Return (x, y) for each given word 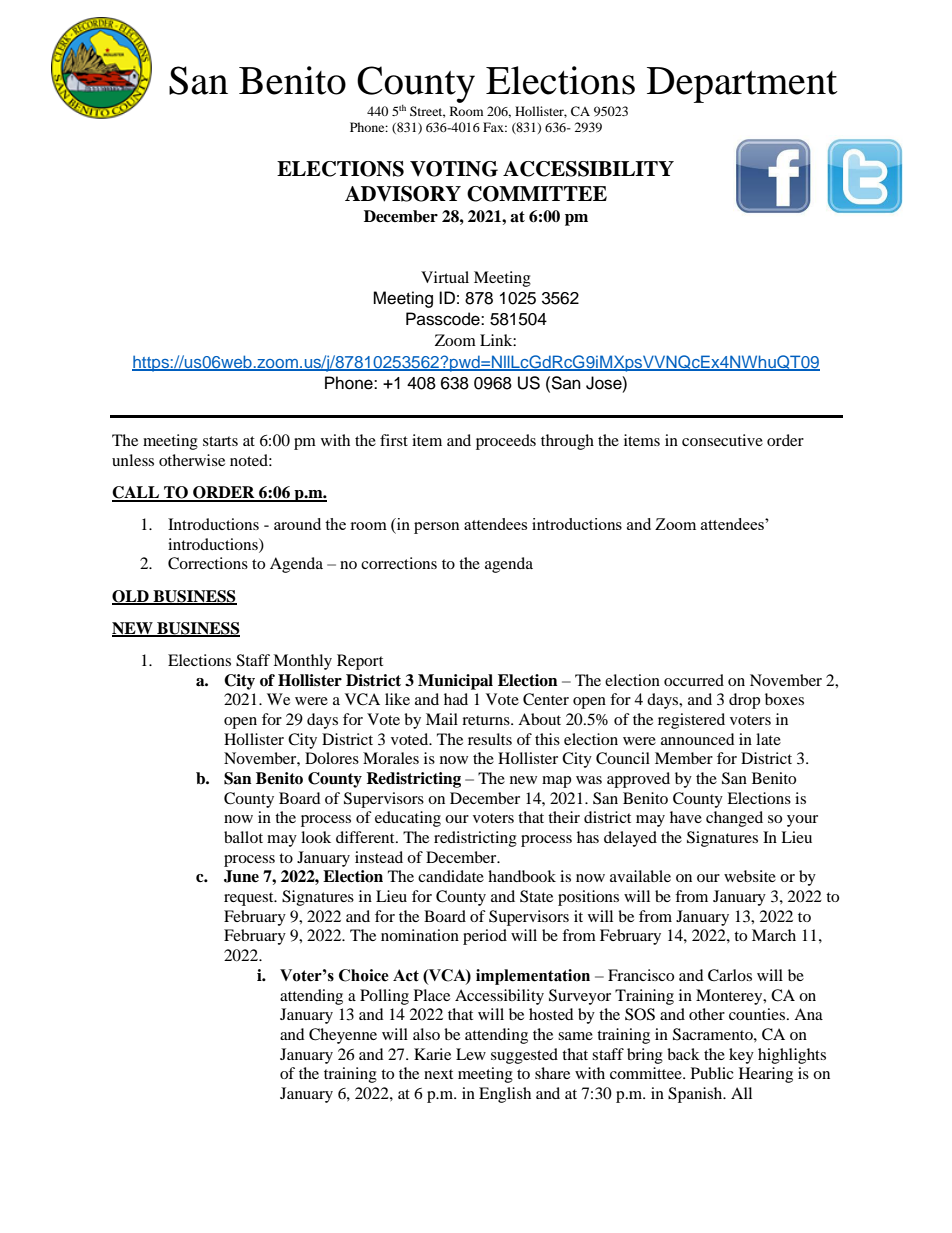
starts (220, 441)
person (437, 528)
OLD (131, 597)
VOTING (454, 169)
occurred (694, 680)
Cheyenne (343, 1036)
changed (734, 819)
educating (408, 819)
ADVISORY (403, 194)
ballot (243, 837)
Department (742, 85)
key (741, 1056)
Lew (471, 1054)
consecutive (722, 440)
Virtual (445, 277)
